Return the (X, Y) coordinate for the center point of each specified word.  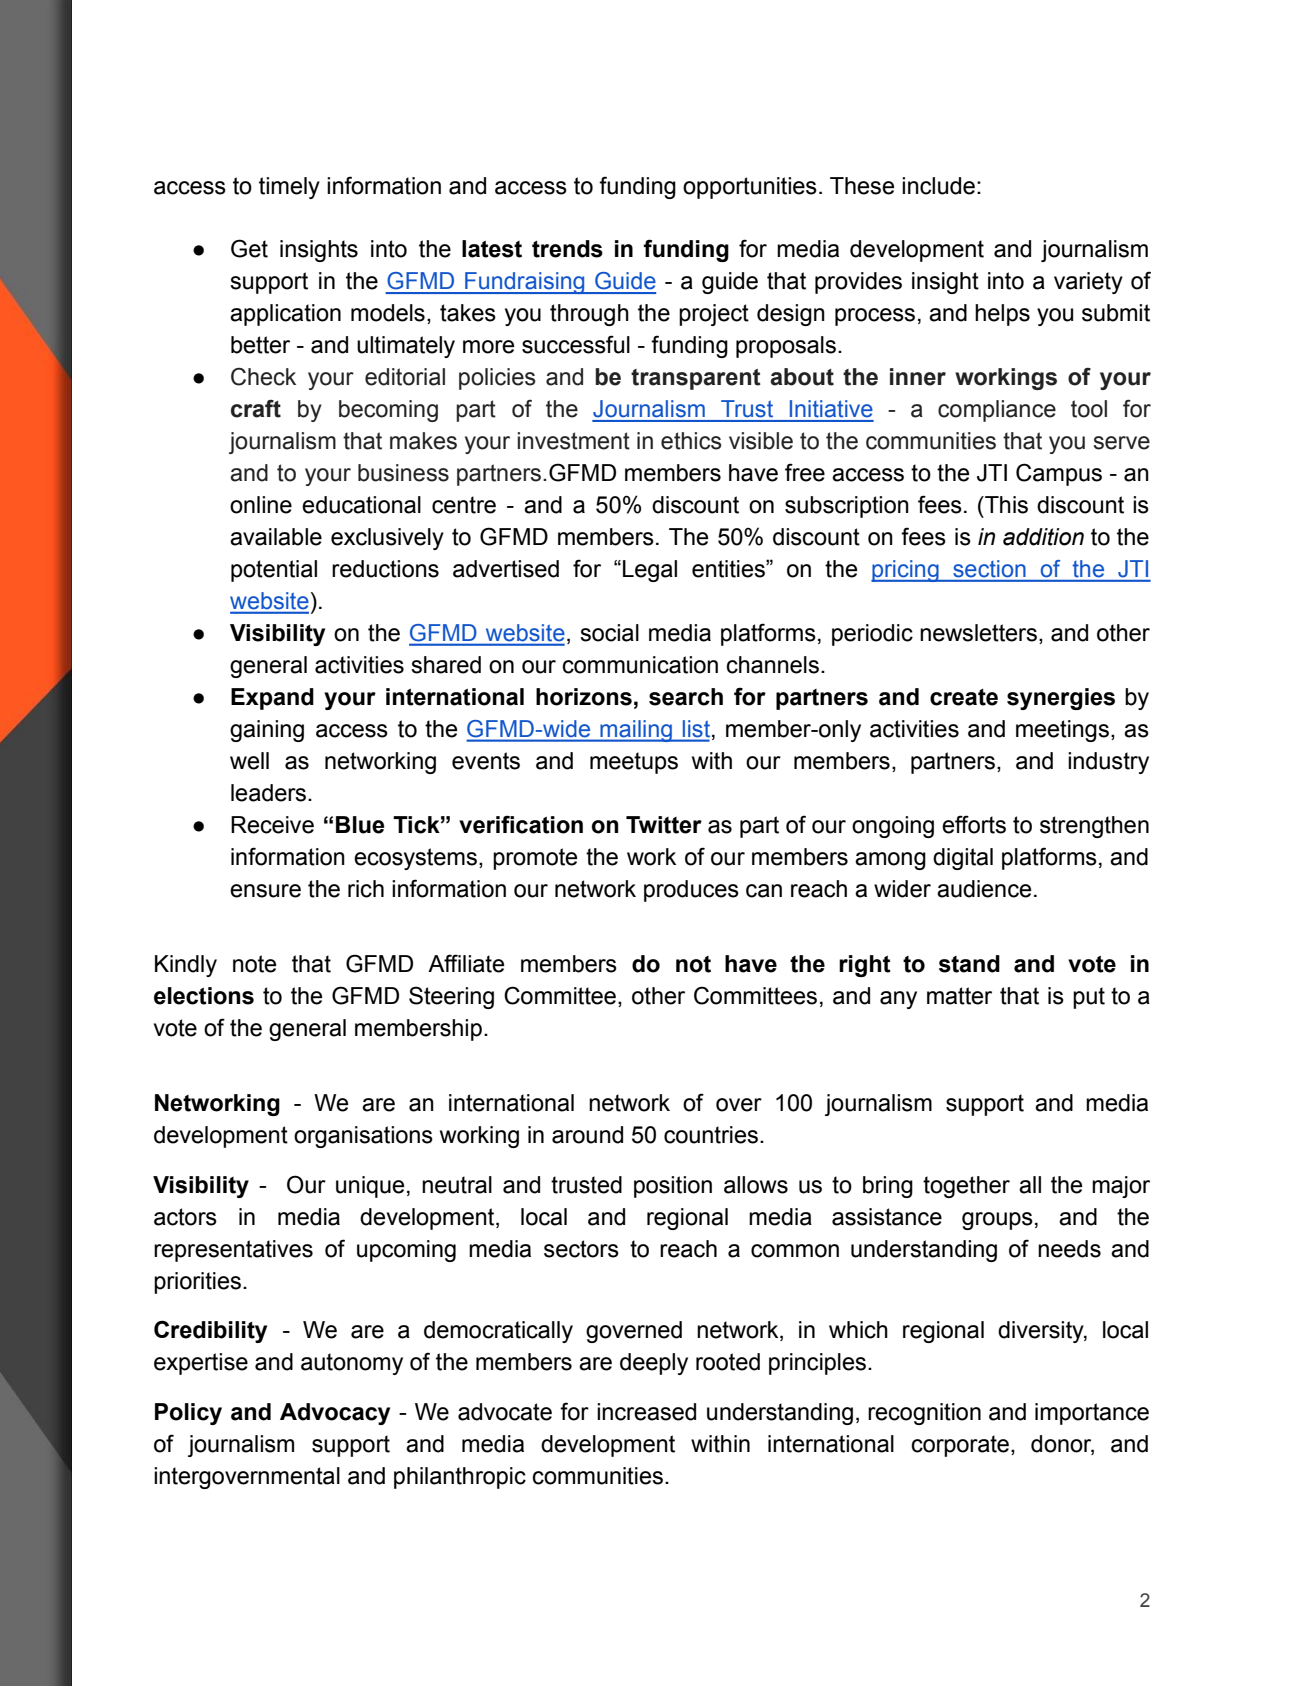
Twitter (664, 825)
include (938, 186)
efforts (974, 824)
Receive (272, 825)
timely (289, 188)
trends (567, 249)
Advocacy (335, 1414)
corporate (960, 1446)
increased (646, 1412)
